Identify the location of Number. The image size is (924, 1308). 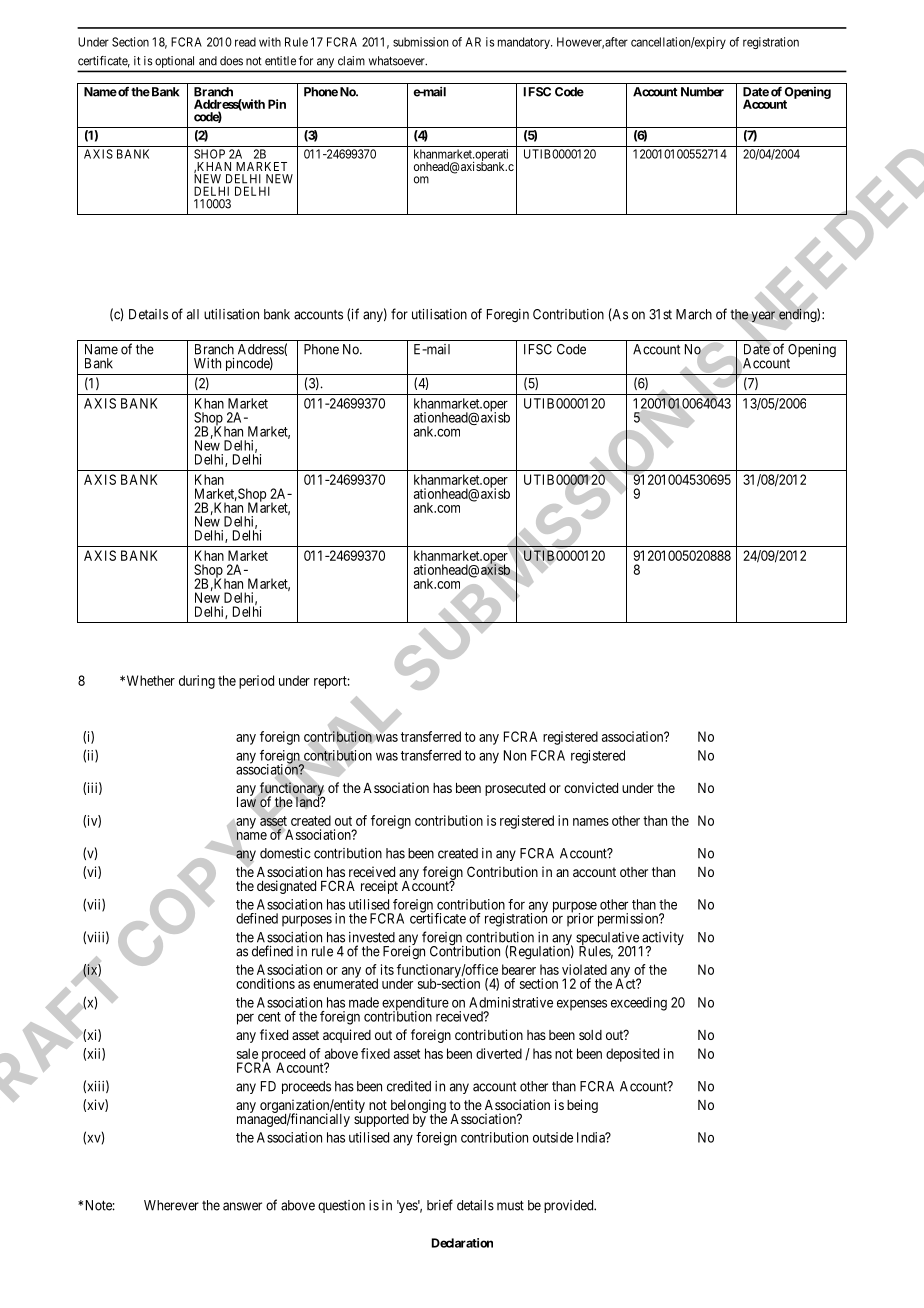
(702, 92).
